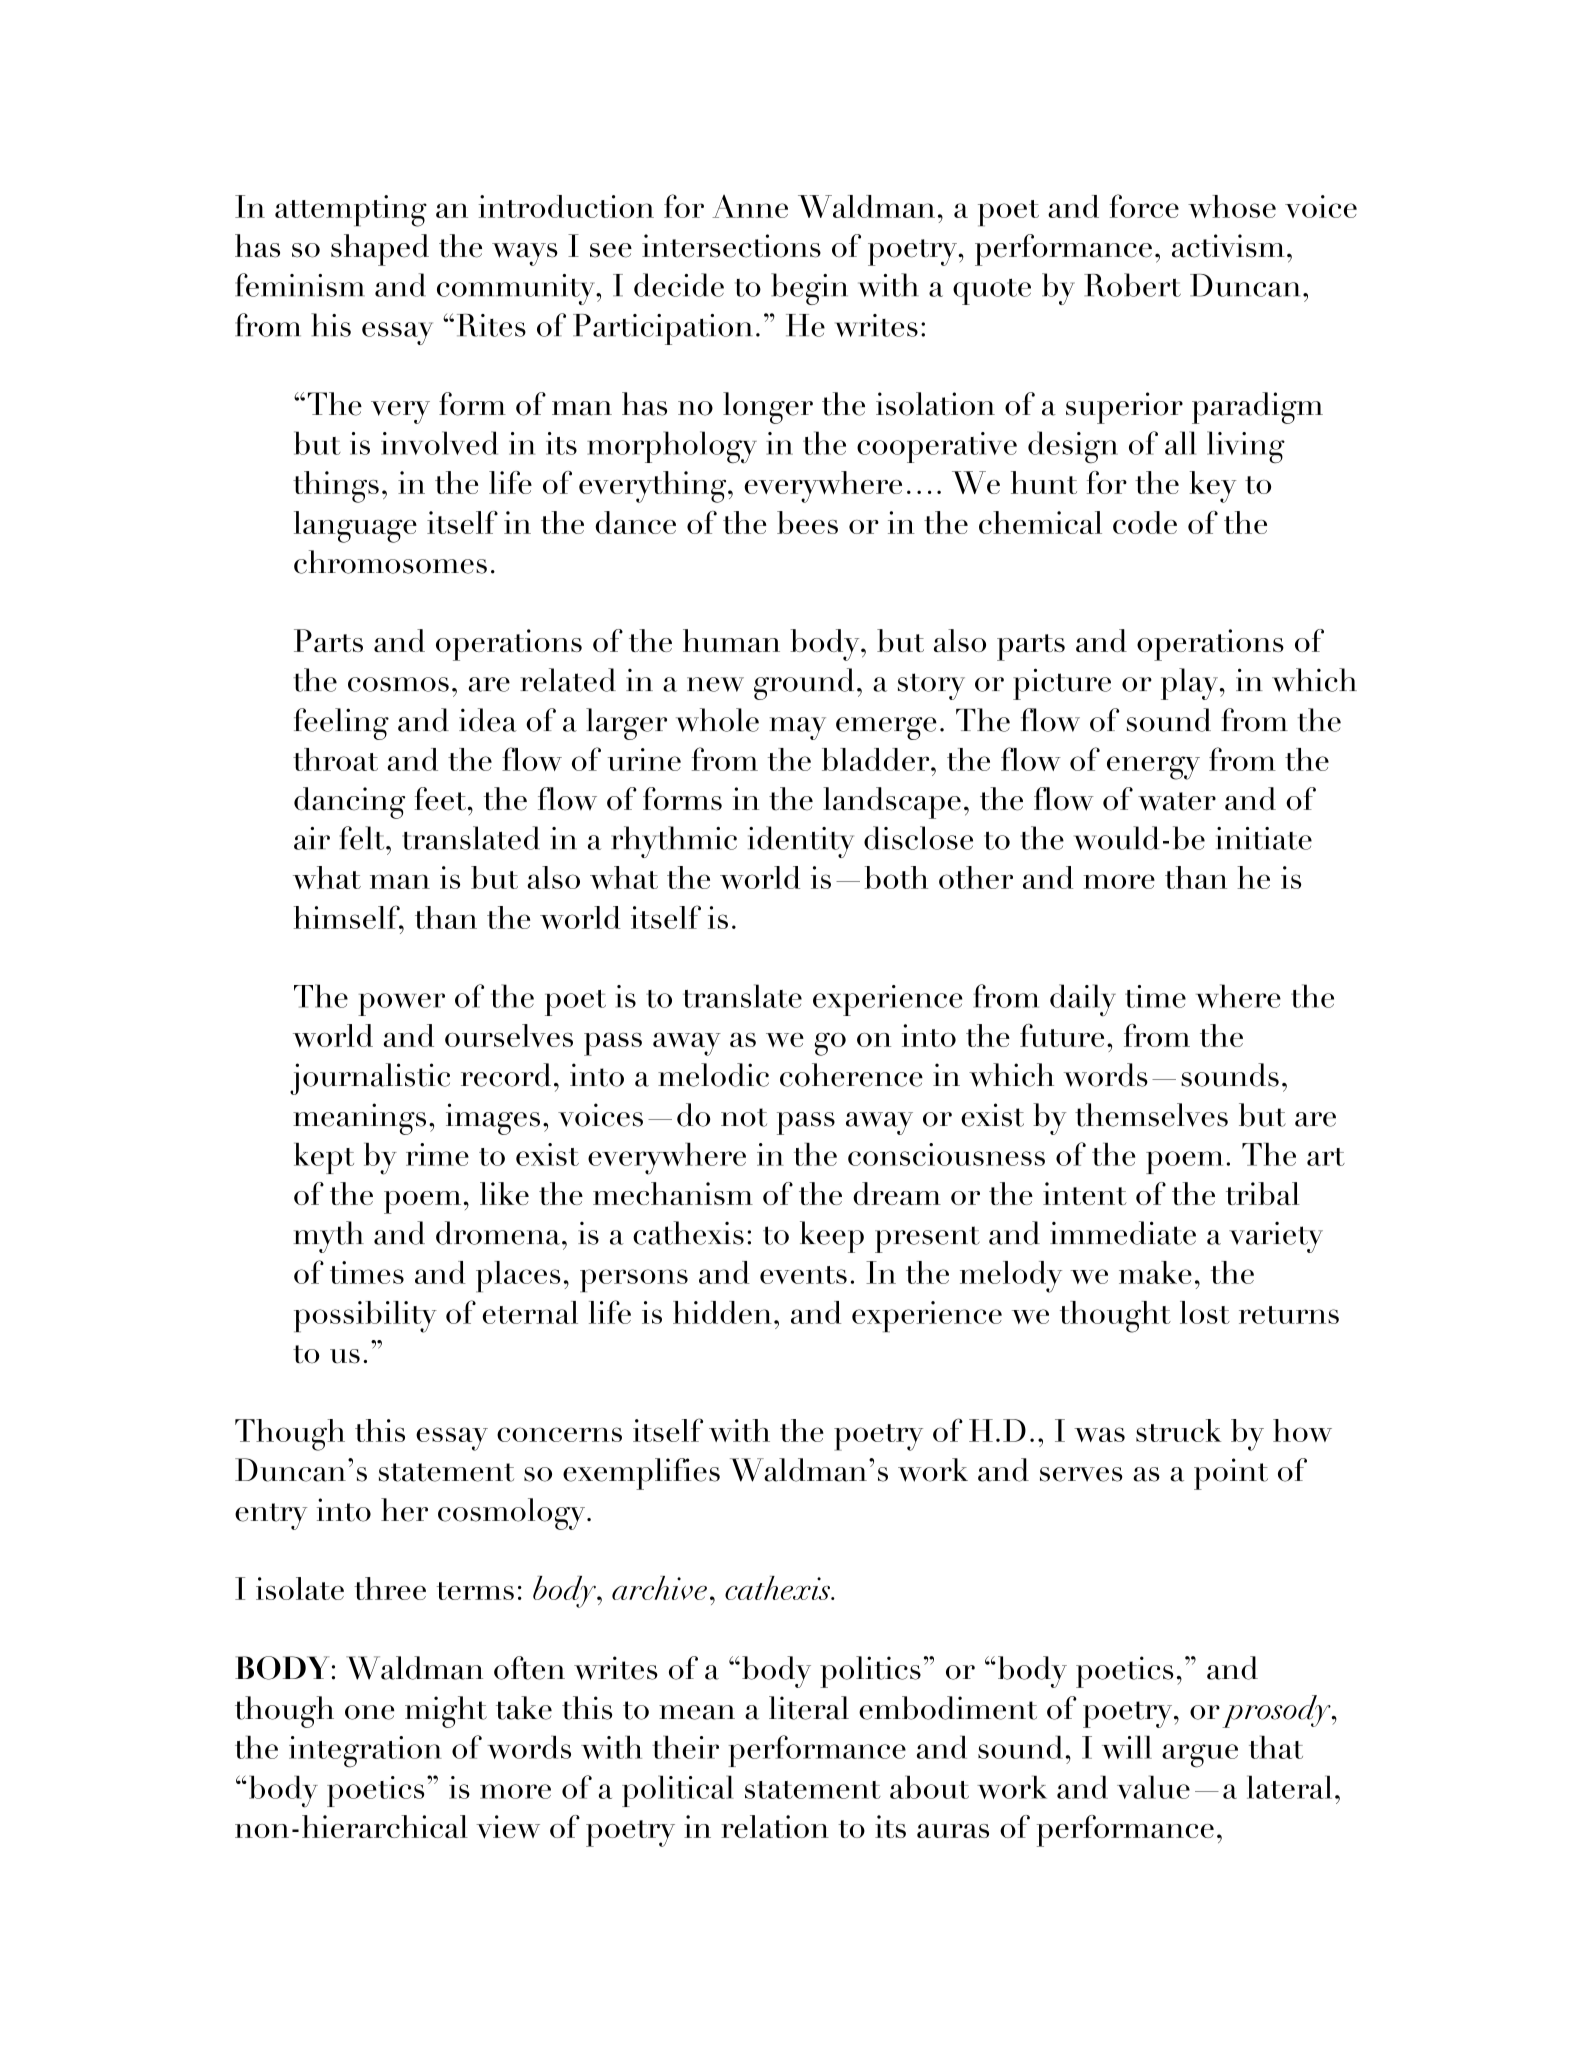 This screenshot has height=2062, width=1593. I want to click on coherence, so click(851, 1075).
